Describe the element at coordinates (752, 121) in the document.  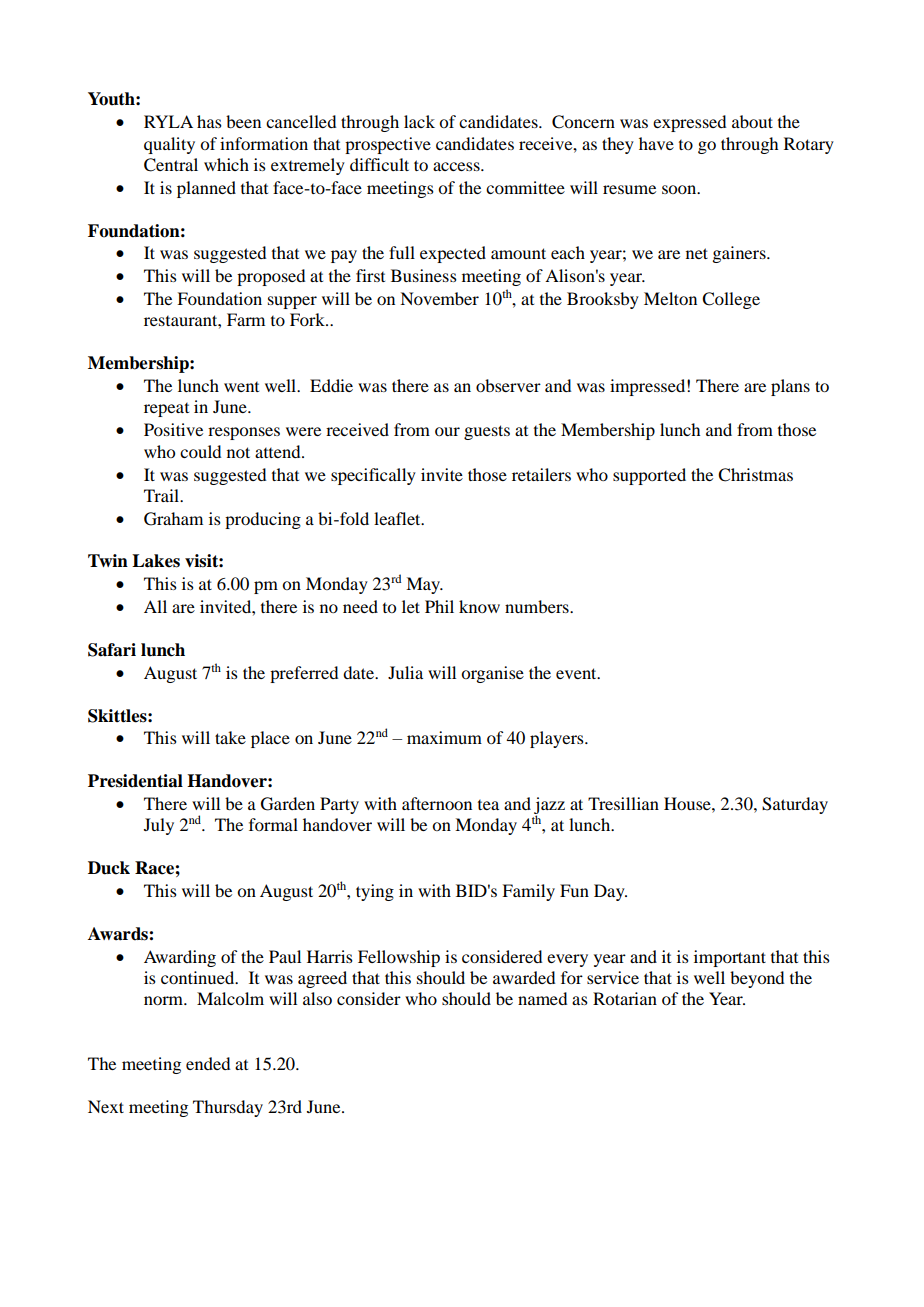
I see `about` at that location.
